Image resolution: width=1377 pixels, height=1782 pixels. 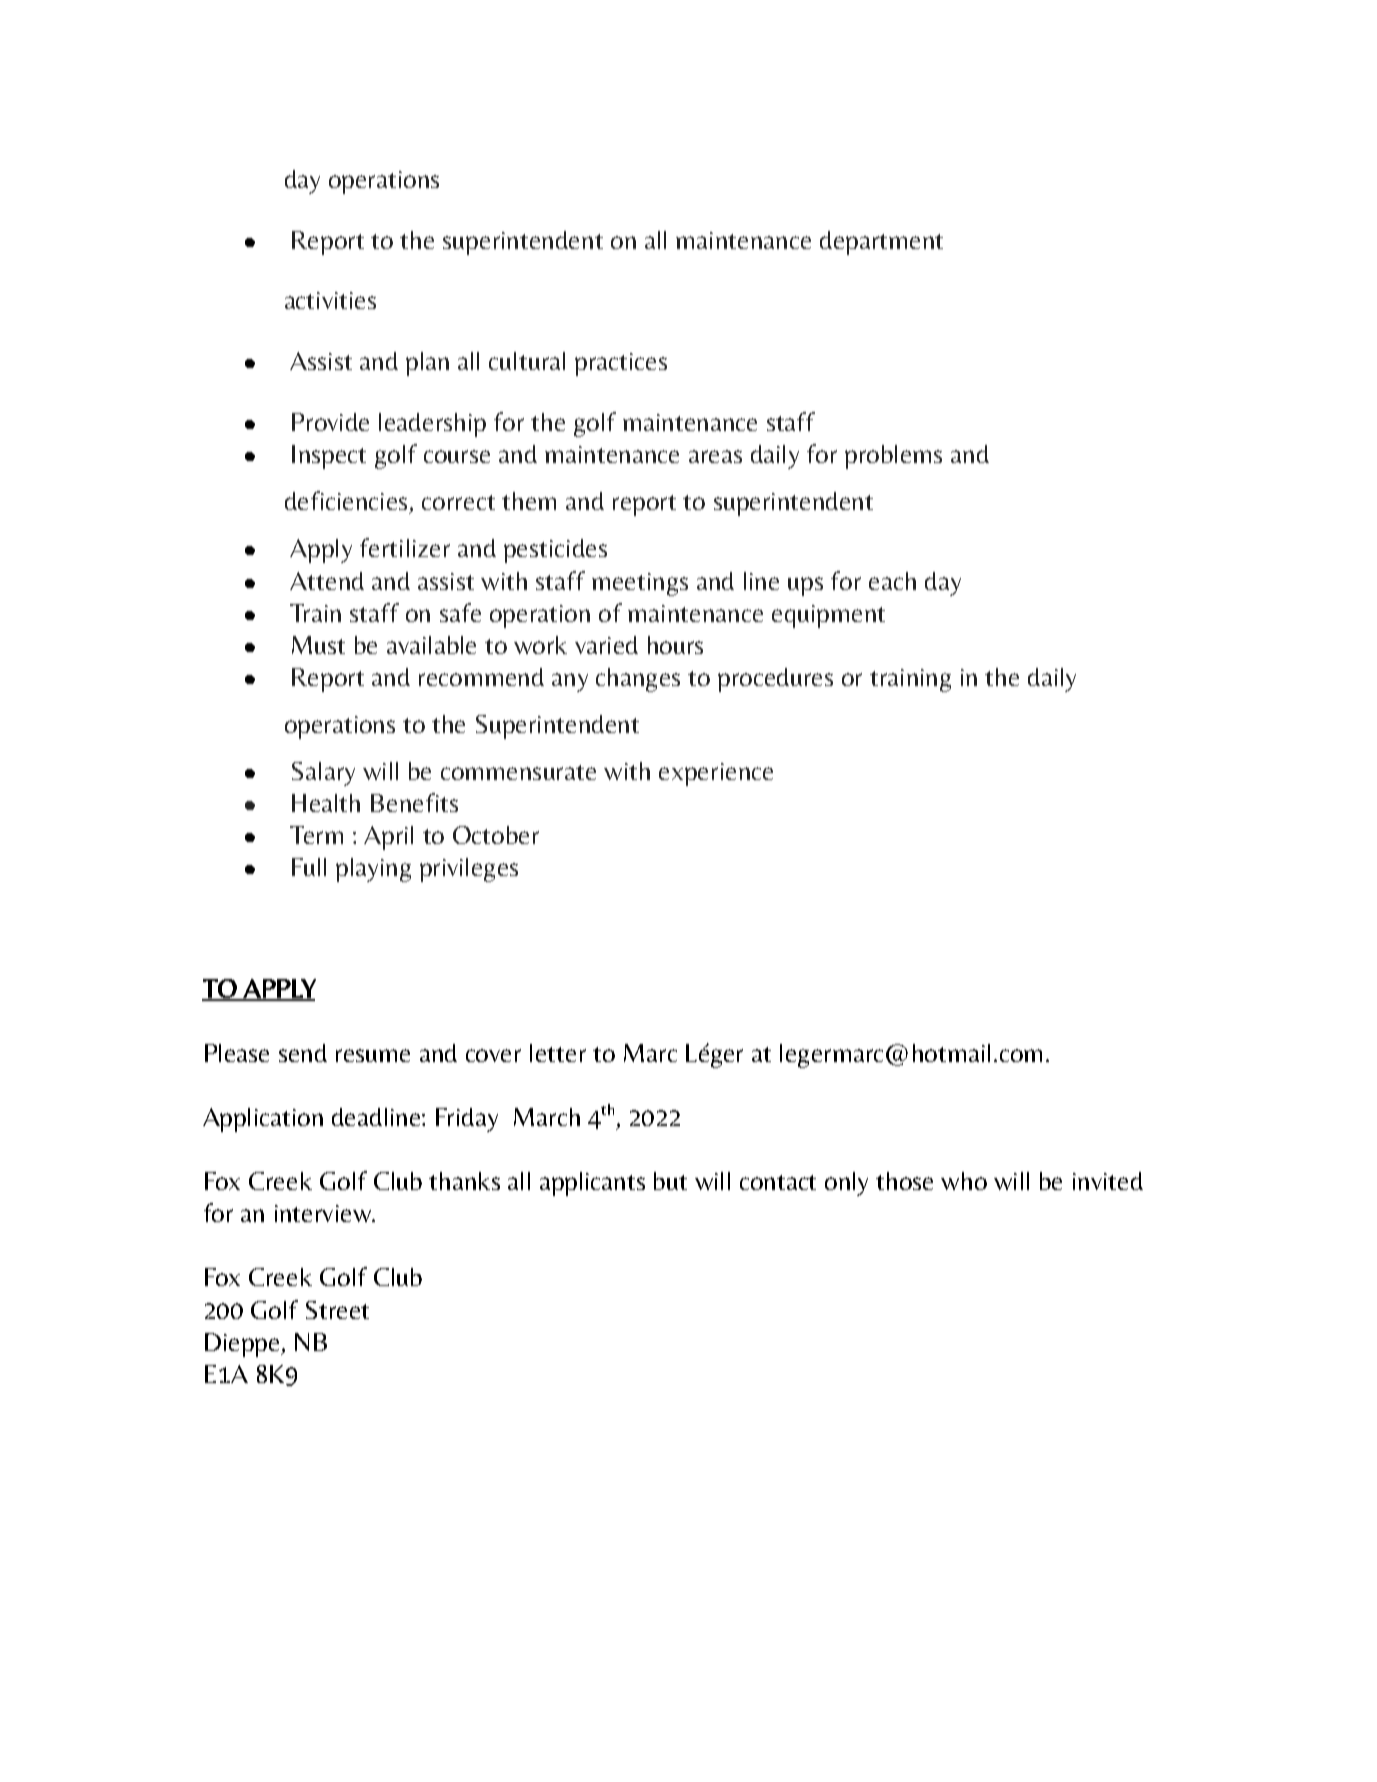 I want to click on each, so click(x=892, y=581).
